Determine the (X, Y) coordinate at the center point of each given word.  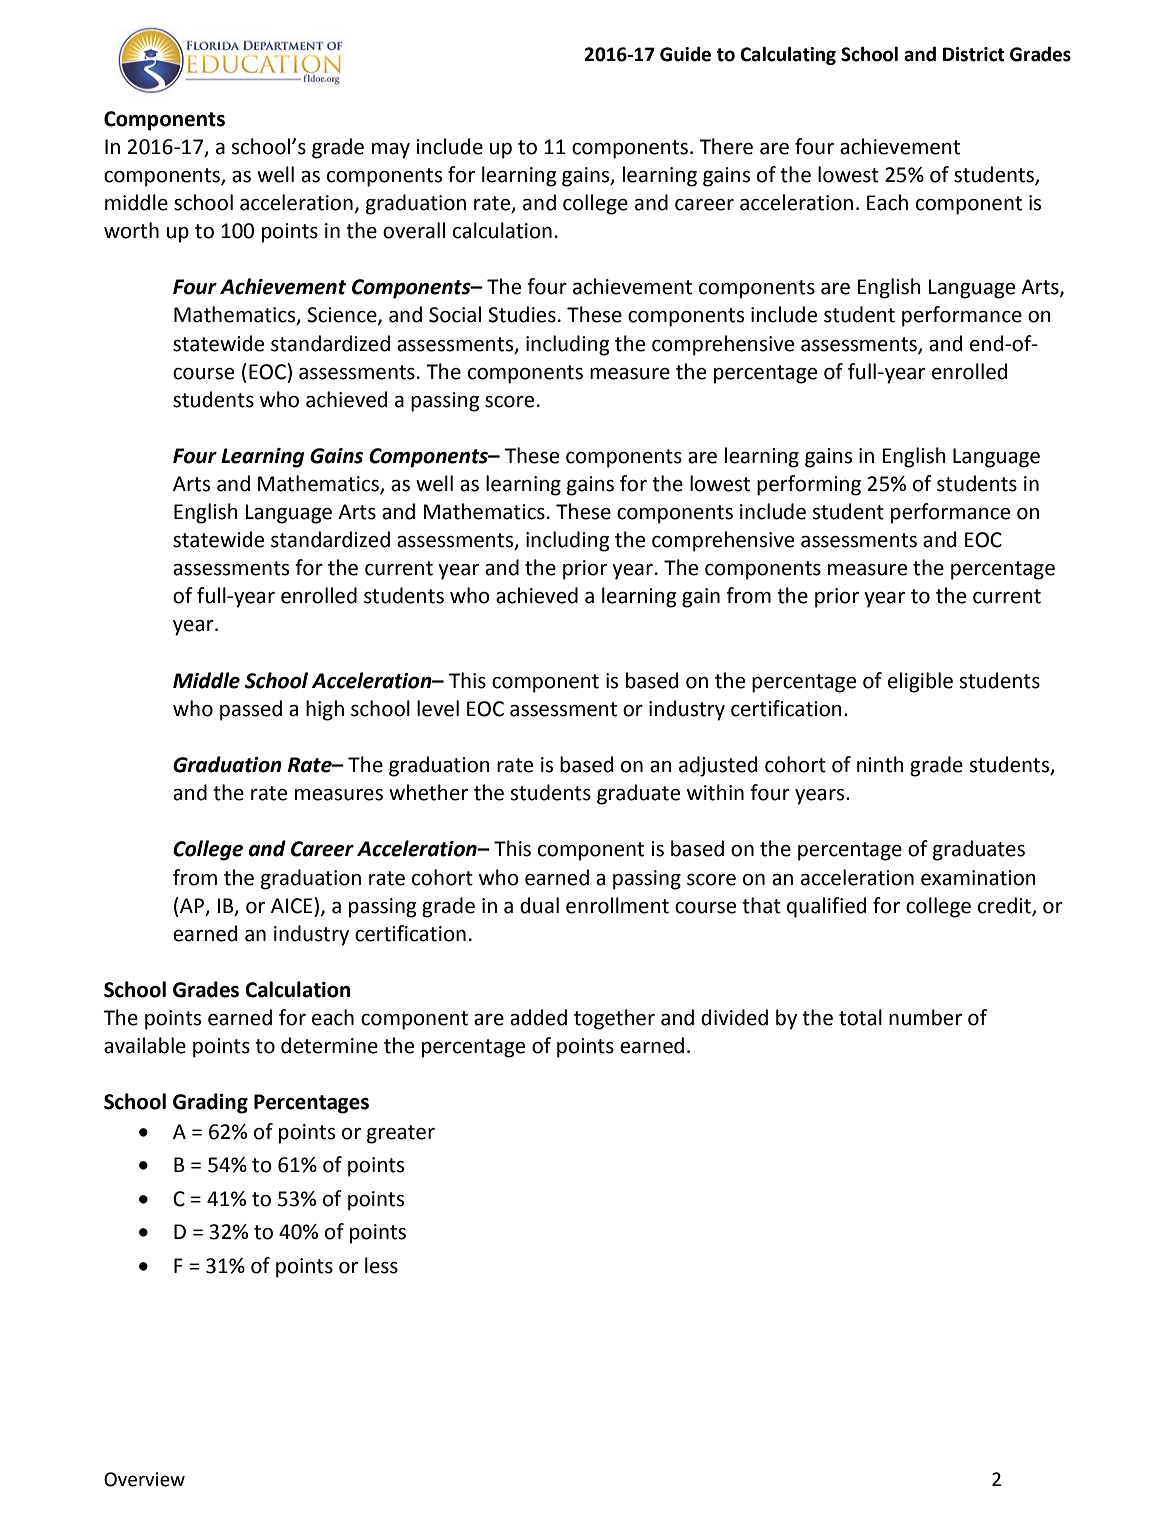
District (974, 54)
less (381, 1265)
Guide (685, 54)
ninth (880, 764)
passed (251, 710)
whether (428, 792)
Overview (144, 1479)
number (925, 1017)
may (391, 151)
